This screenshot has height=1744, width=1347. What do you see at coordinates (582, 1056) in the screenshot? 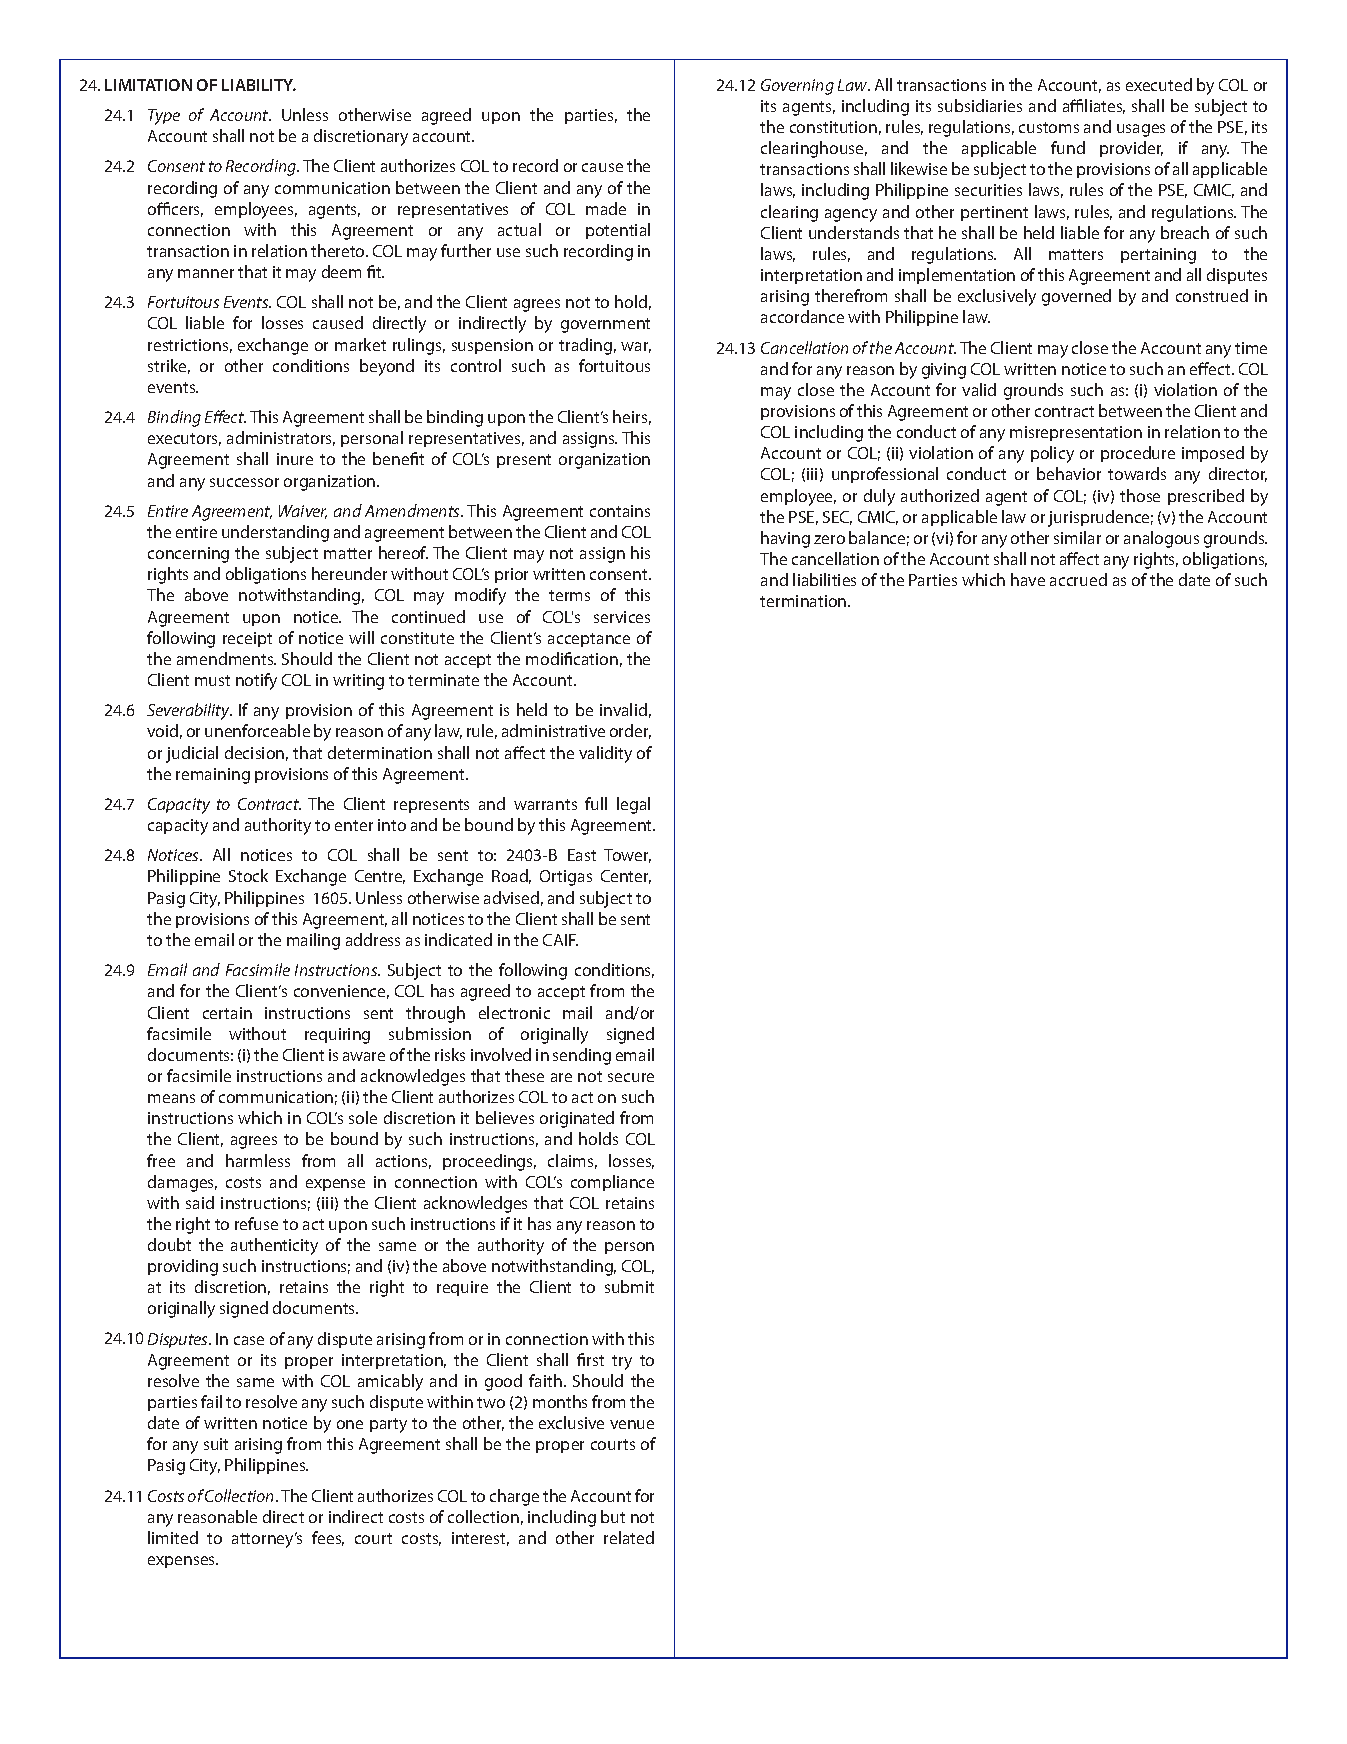
I see `sending` at bounding box center [582, 1056].
